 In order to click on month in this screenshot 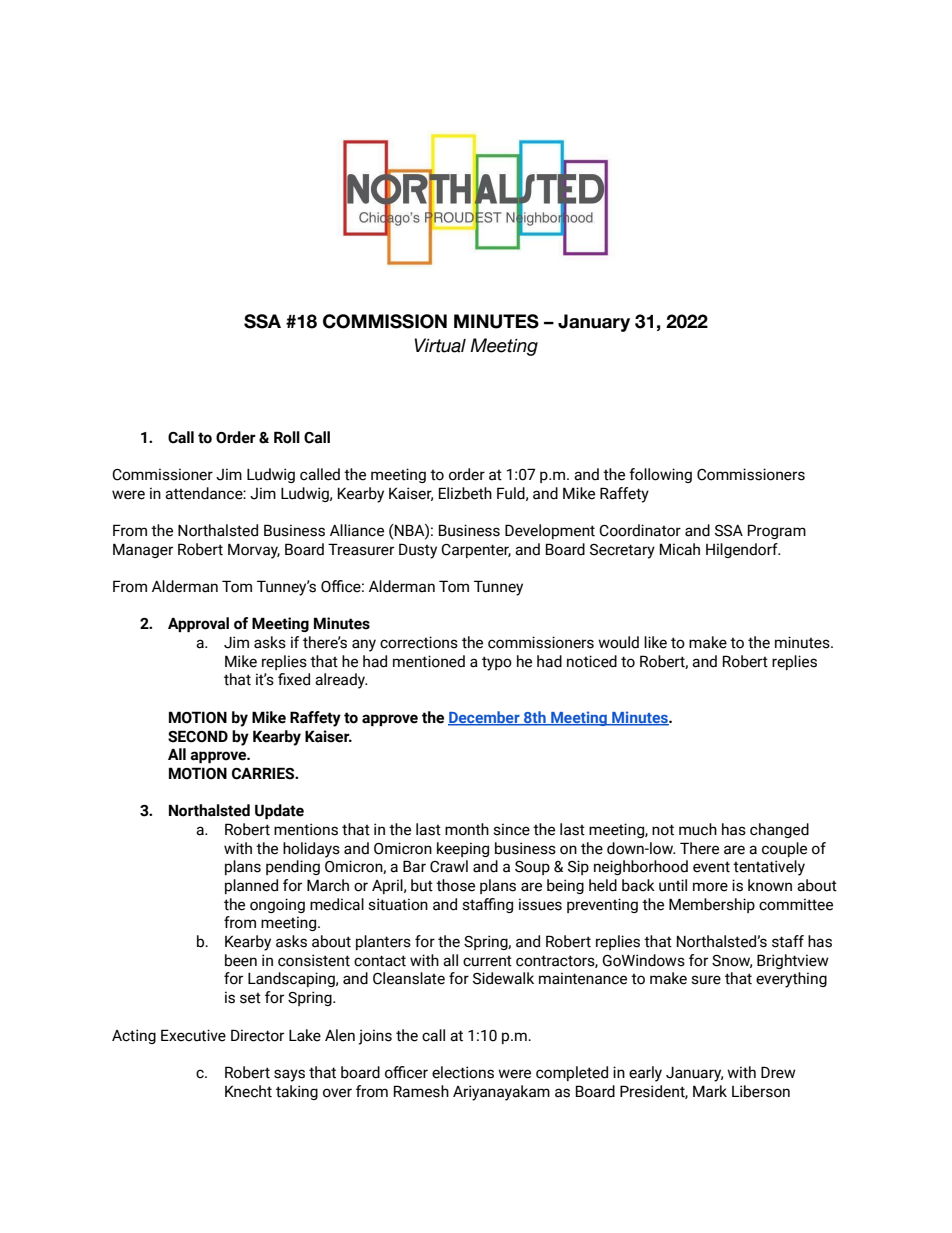, I will do `click(467, 829)`.
